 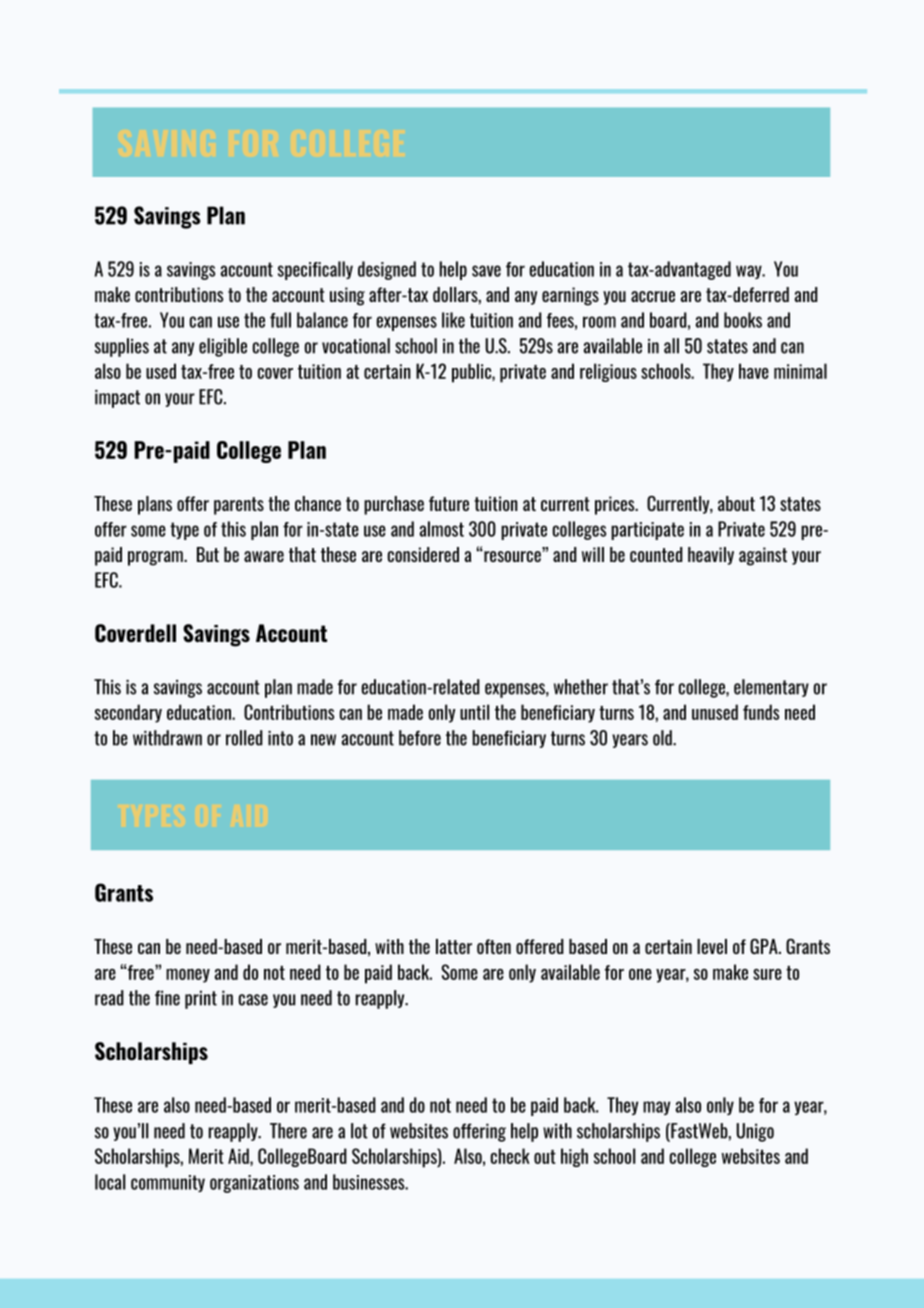 I want to click on eligible, so click(x=223, y=347).
